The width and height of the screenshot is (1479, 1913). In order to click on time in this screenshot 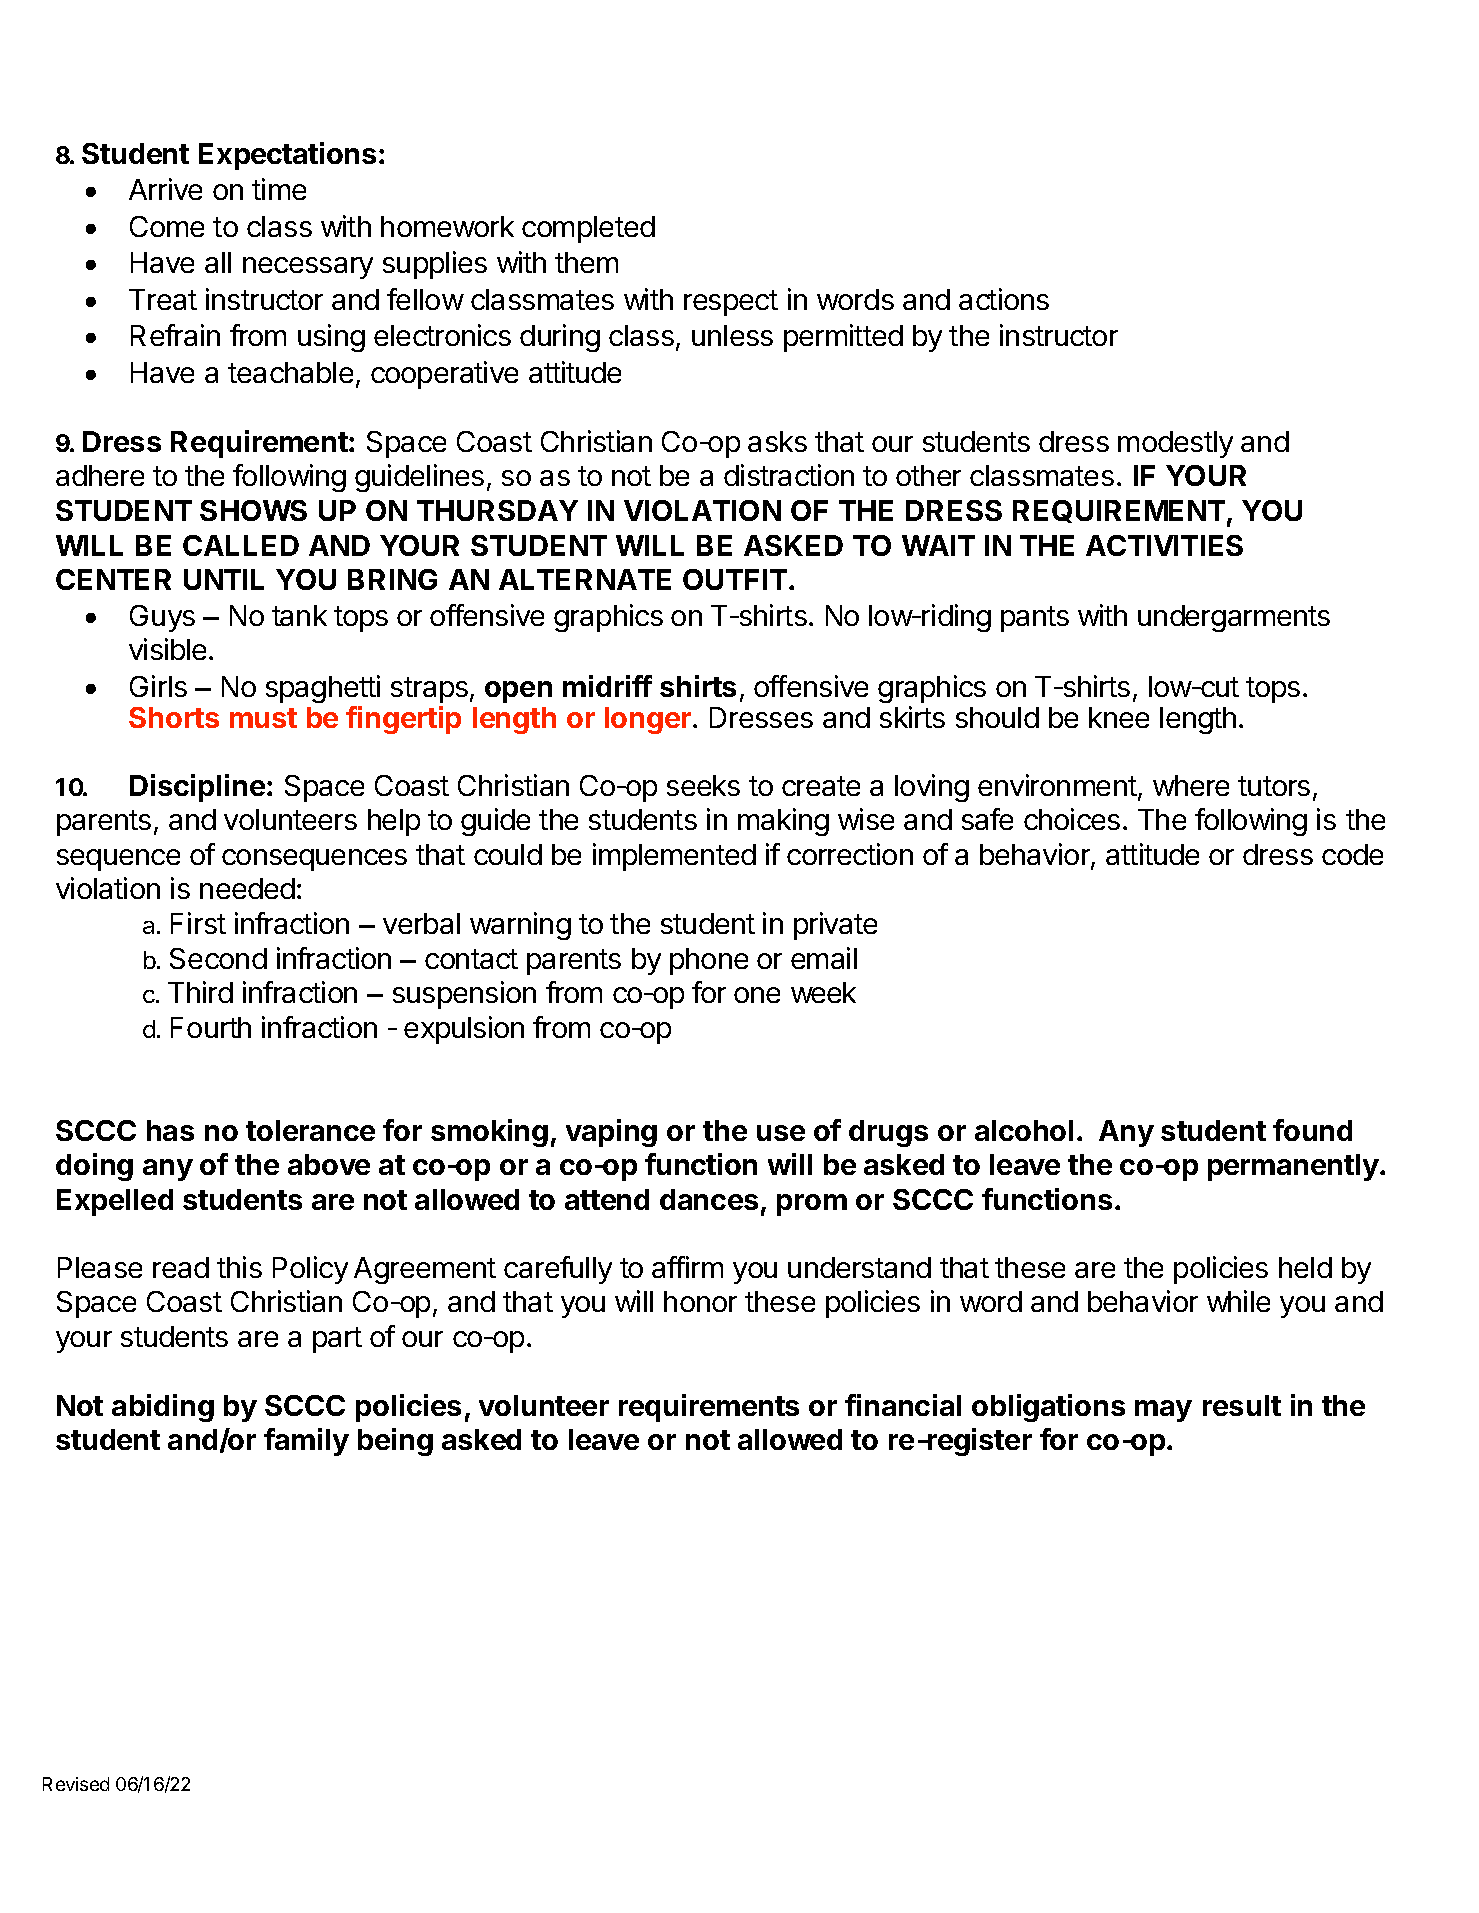, I will do `click(279, 189)`.
